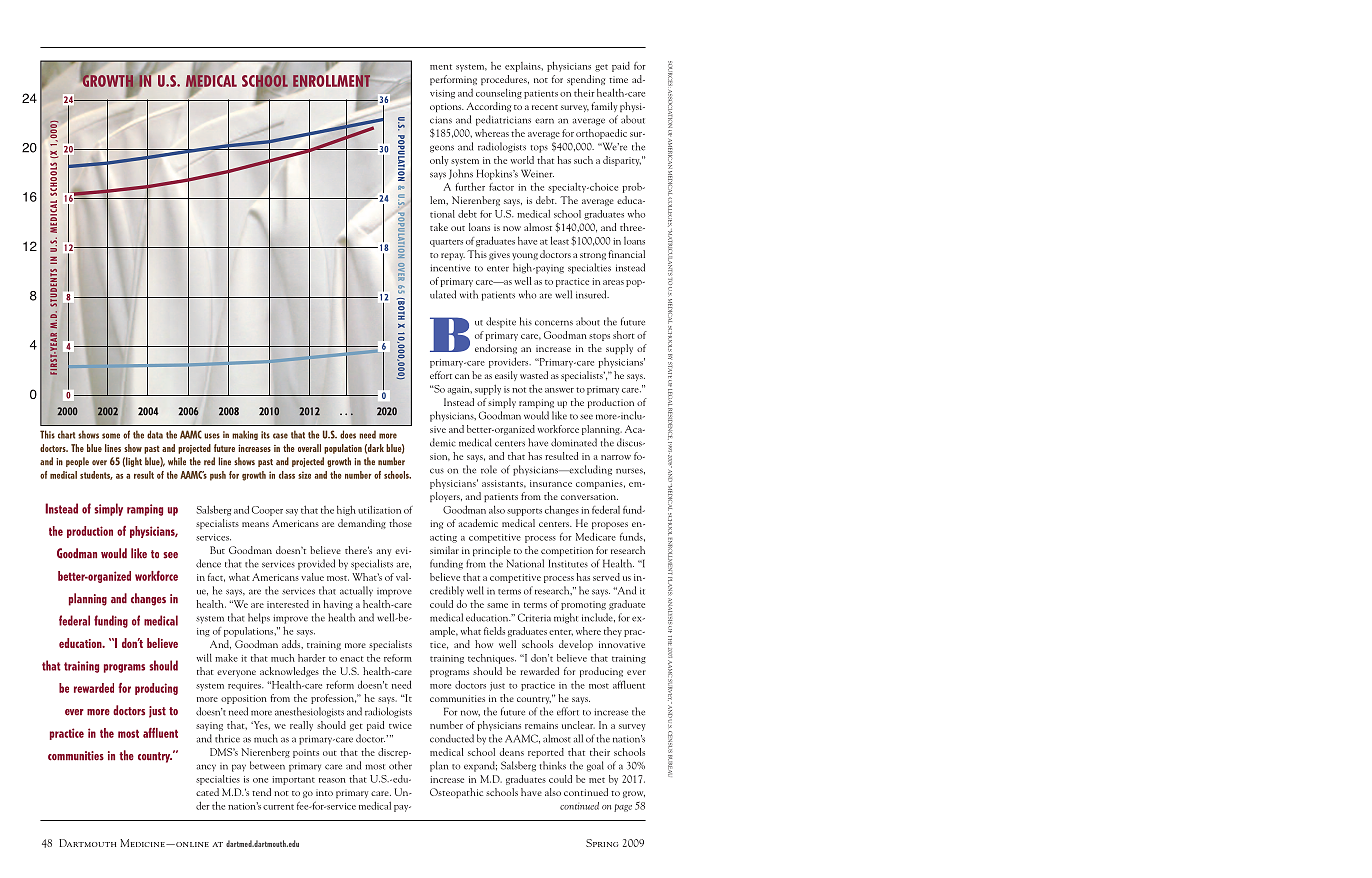 The image size is (1372, 878). What do you see at coordinates (204, 658) in the document?
I see `will` at bounding box center [204, 658].
